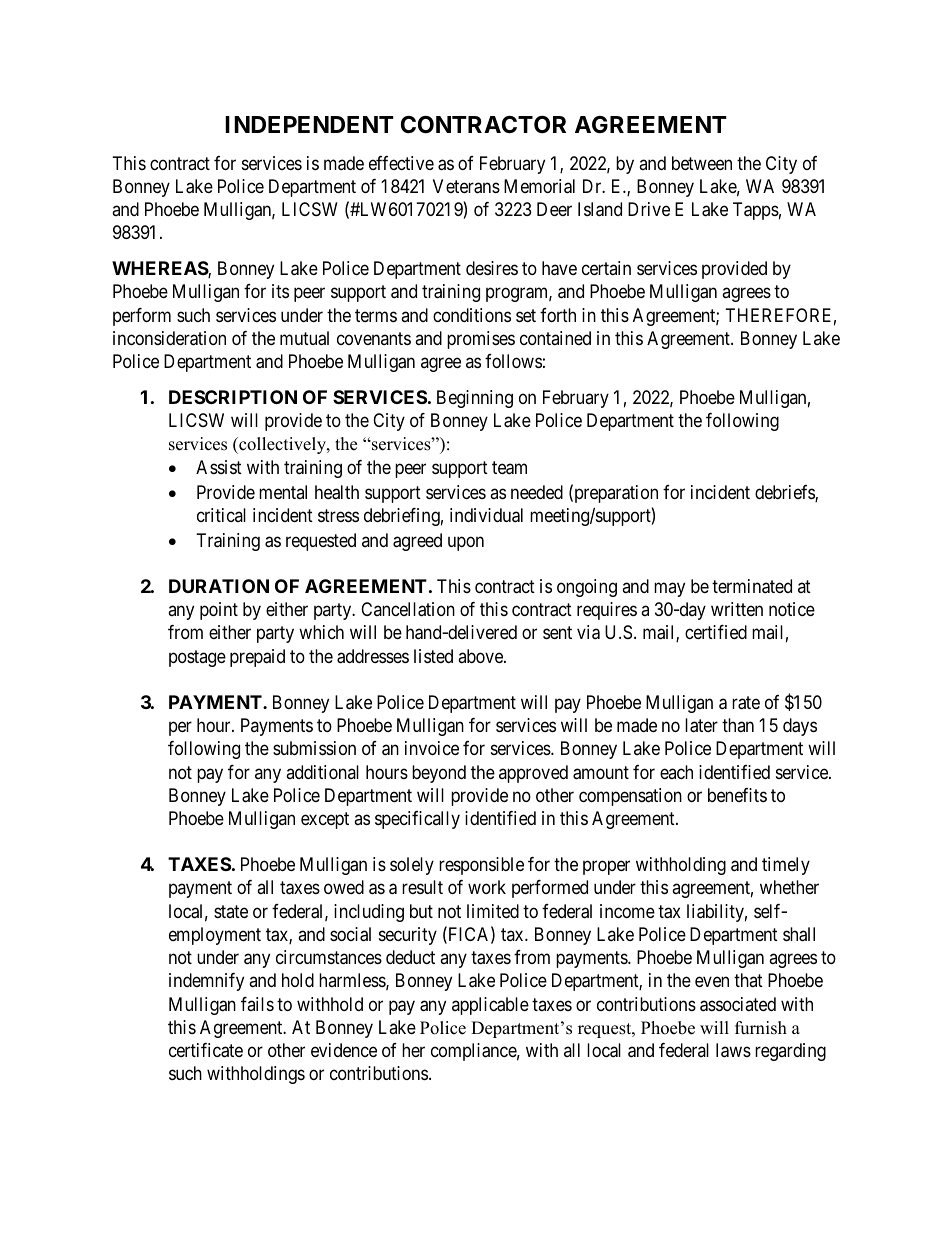  I want to click on Veterans, so click(466, 186).
